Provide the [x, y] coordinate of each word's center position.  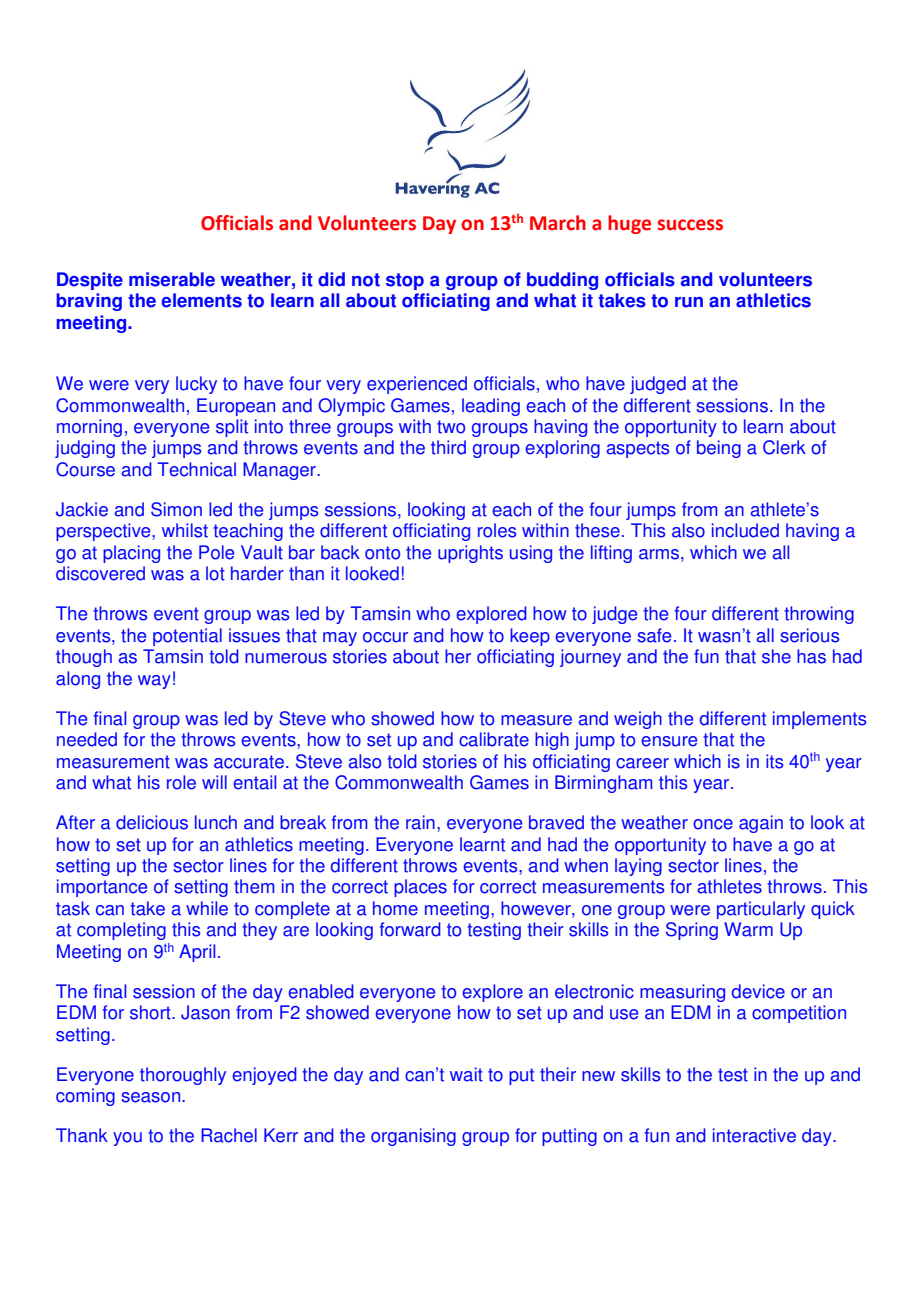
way [154, 682]
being [719, 449]
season [152, 1097]
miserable [172, 279]
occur [385, 637]
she [776, 656]
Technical [196, 469]
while [207, 908]
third [448, 447]
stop [405, 281]
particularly [761, 910]
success [690, 225]
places [420, 888]
